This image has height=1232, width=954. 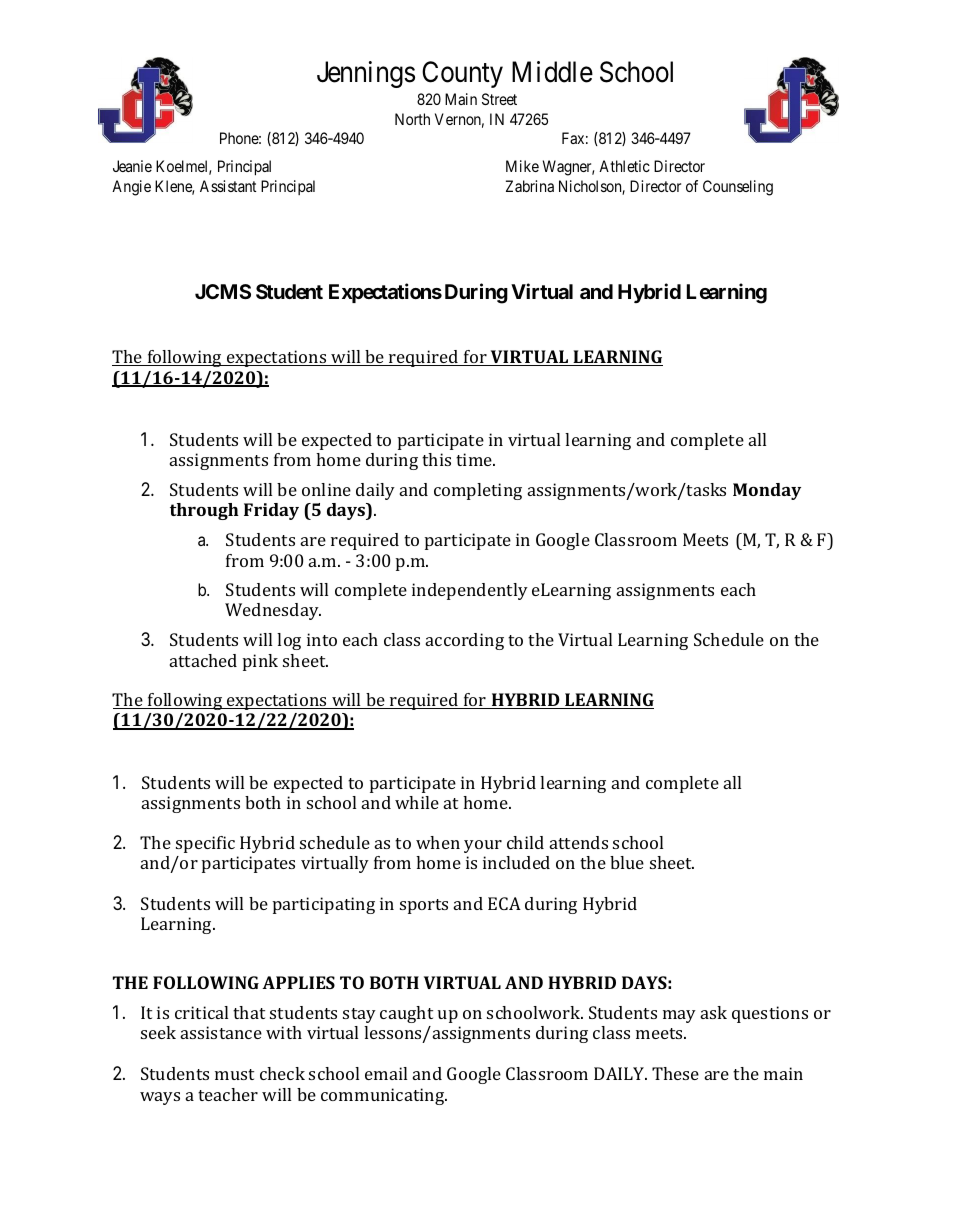 What do you see at coordinates (438, 842) in the image?
I see `when` at bounding box center [438, 842].
